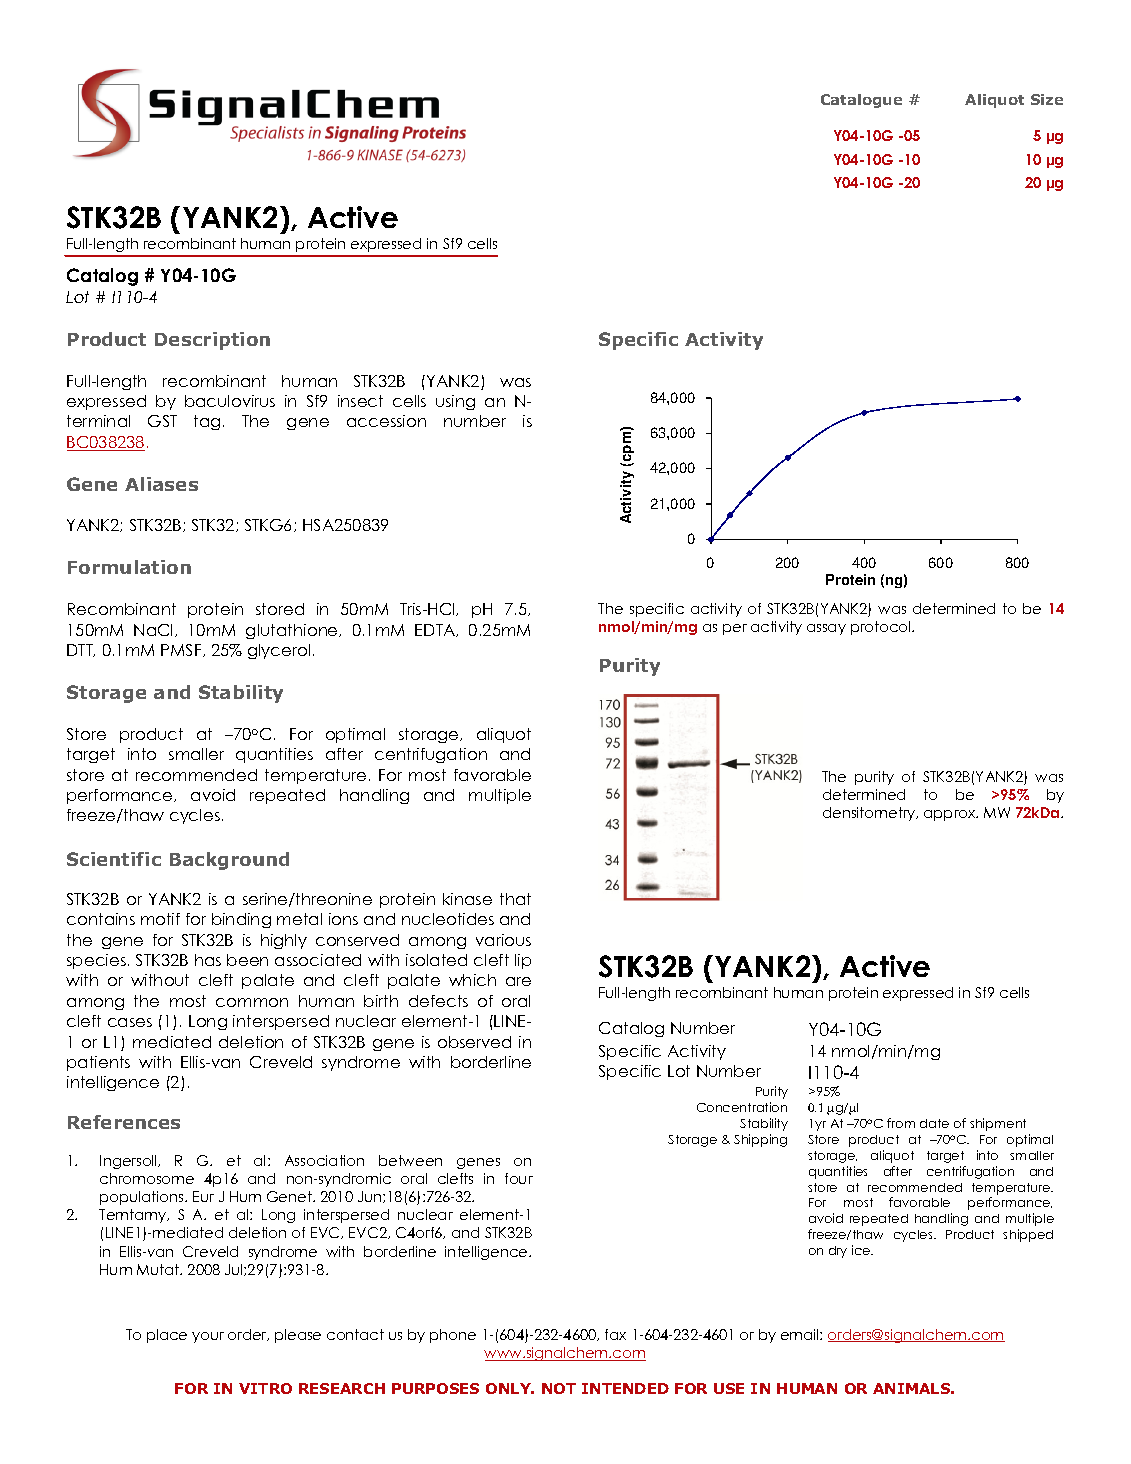  What do you see at coordinates (212, 341) in the screenshot?
I see `Description` at bounding box center [212, 341].
